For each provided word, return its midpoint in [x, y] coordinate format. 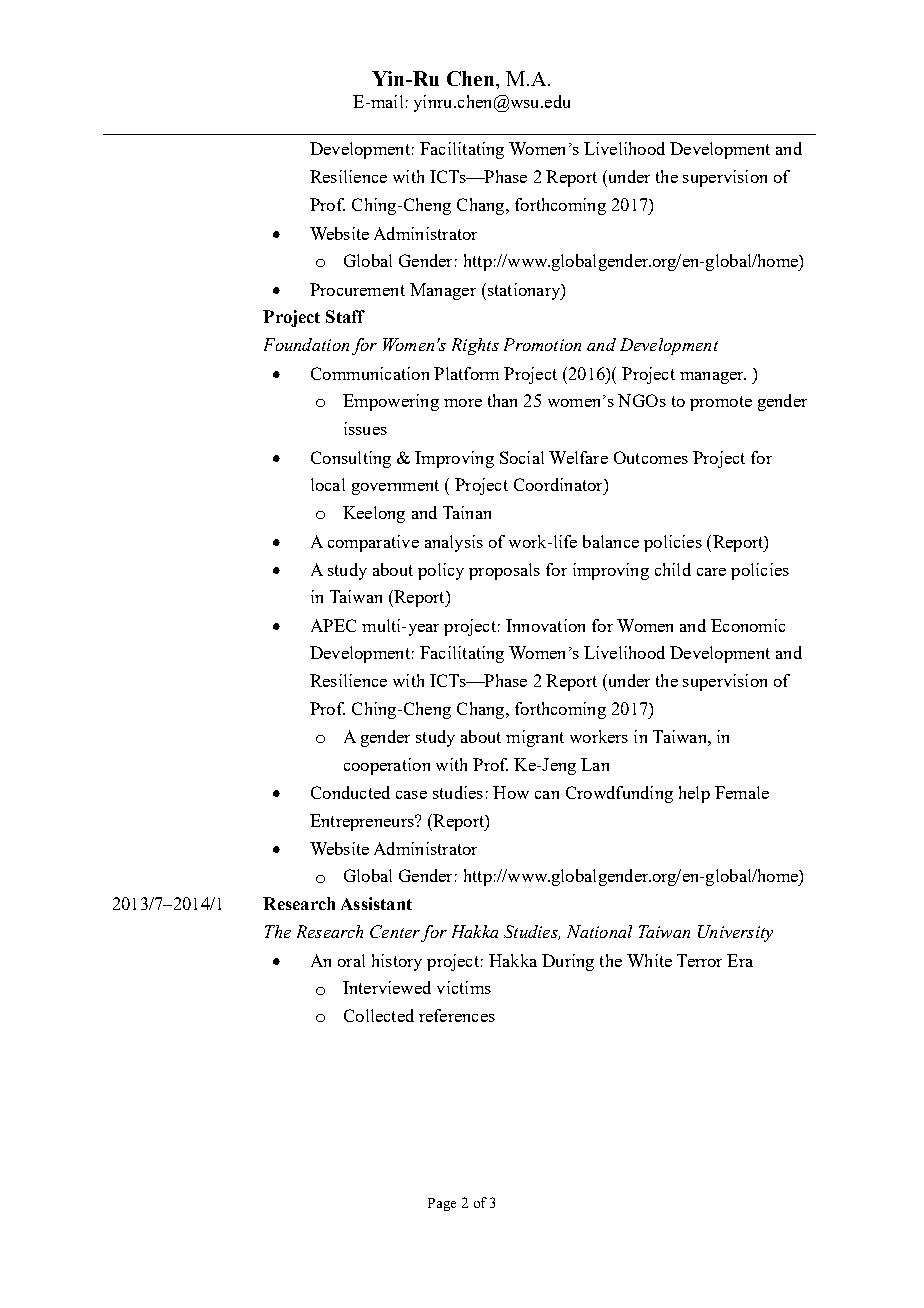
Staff [345, 316]
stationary [523, 291]
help [694, 794]
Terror [699, 960]
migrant [535, 738]
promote [721, 403]
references [457, 1015]
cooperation [387, 766]
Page [442, 1204]
